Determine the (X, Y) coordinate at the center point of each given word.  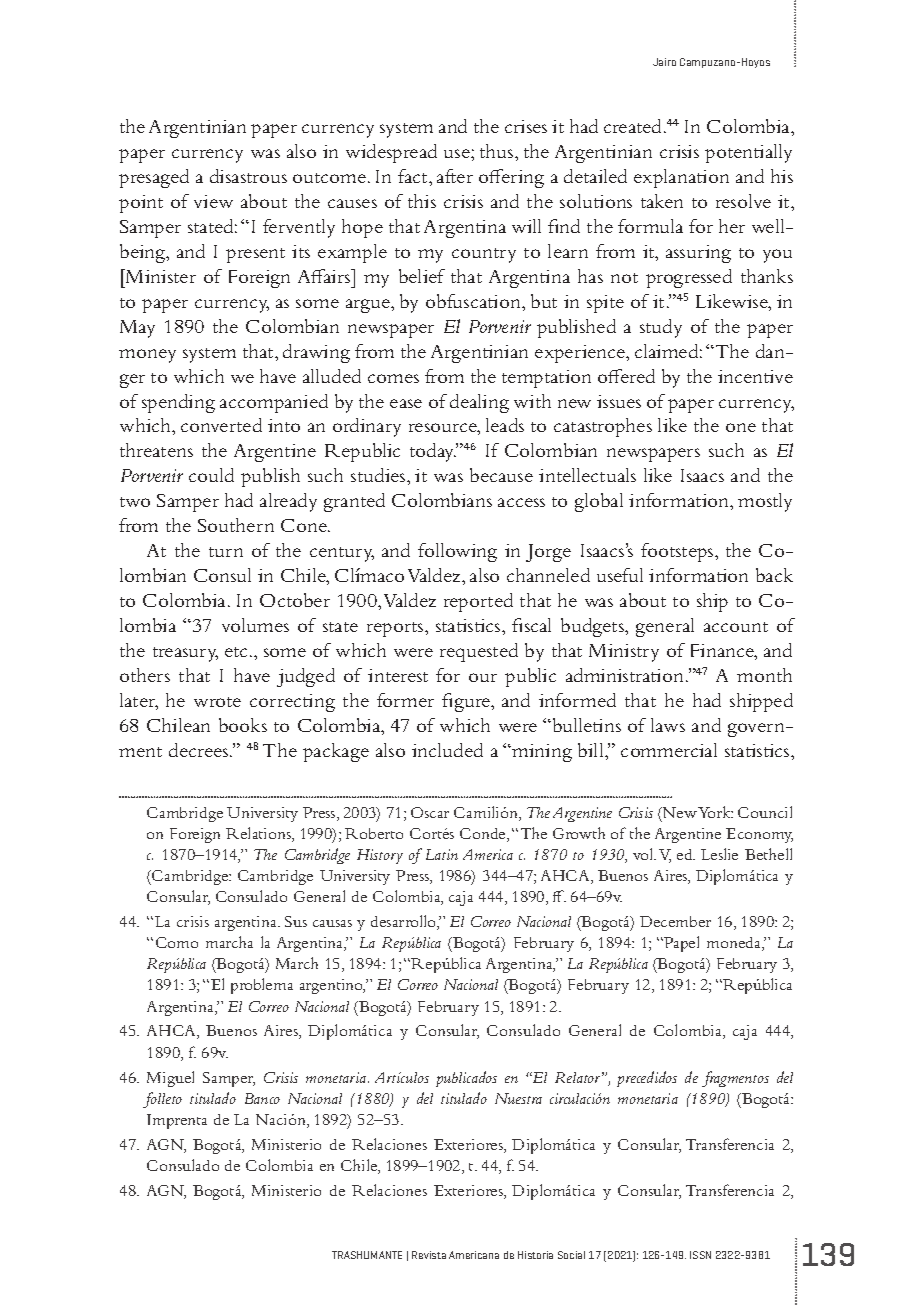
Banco (262, 1098)
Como (177, 942)
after (455, 176)
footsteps (678, 552)
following (457, 552)
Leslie (719, 854)
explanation (681, 178)
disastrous (248, 176)
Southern (236, 525)
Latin (442, 854)
